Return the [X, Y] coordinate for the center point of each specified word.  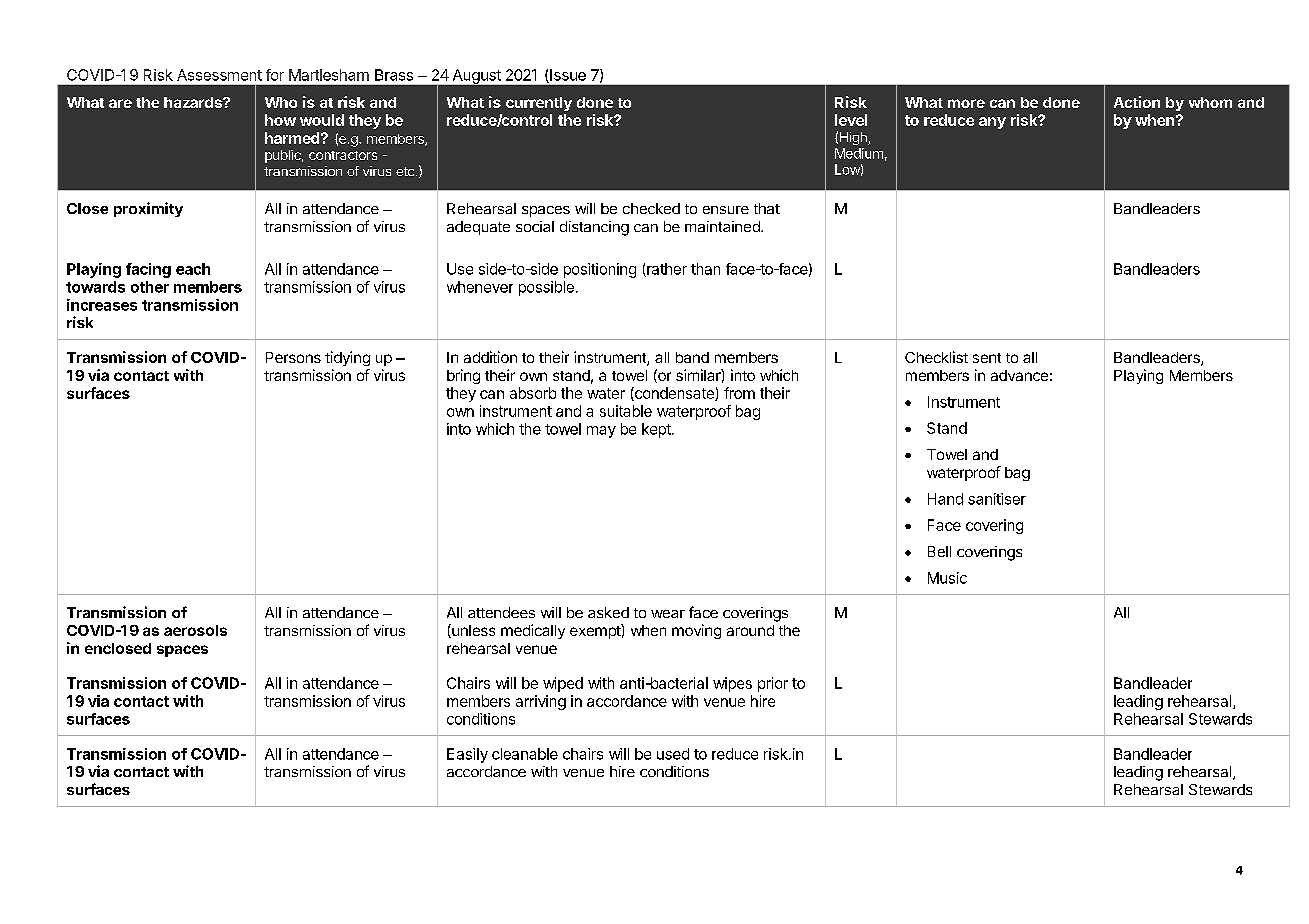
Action [1137, 102]
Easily [467, 755]
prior [773, 684]
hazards [194, 102]
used [673, 754]
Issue [567, 76]
